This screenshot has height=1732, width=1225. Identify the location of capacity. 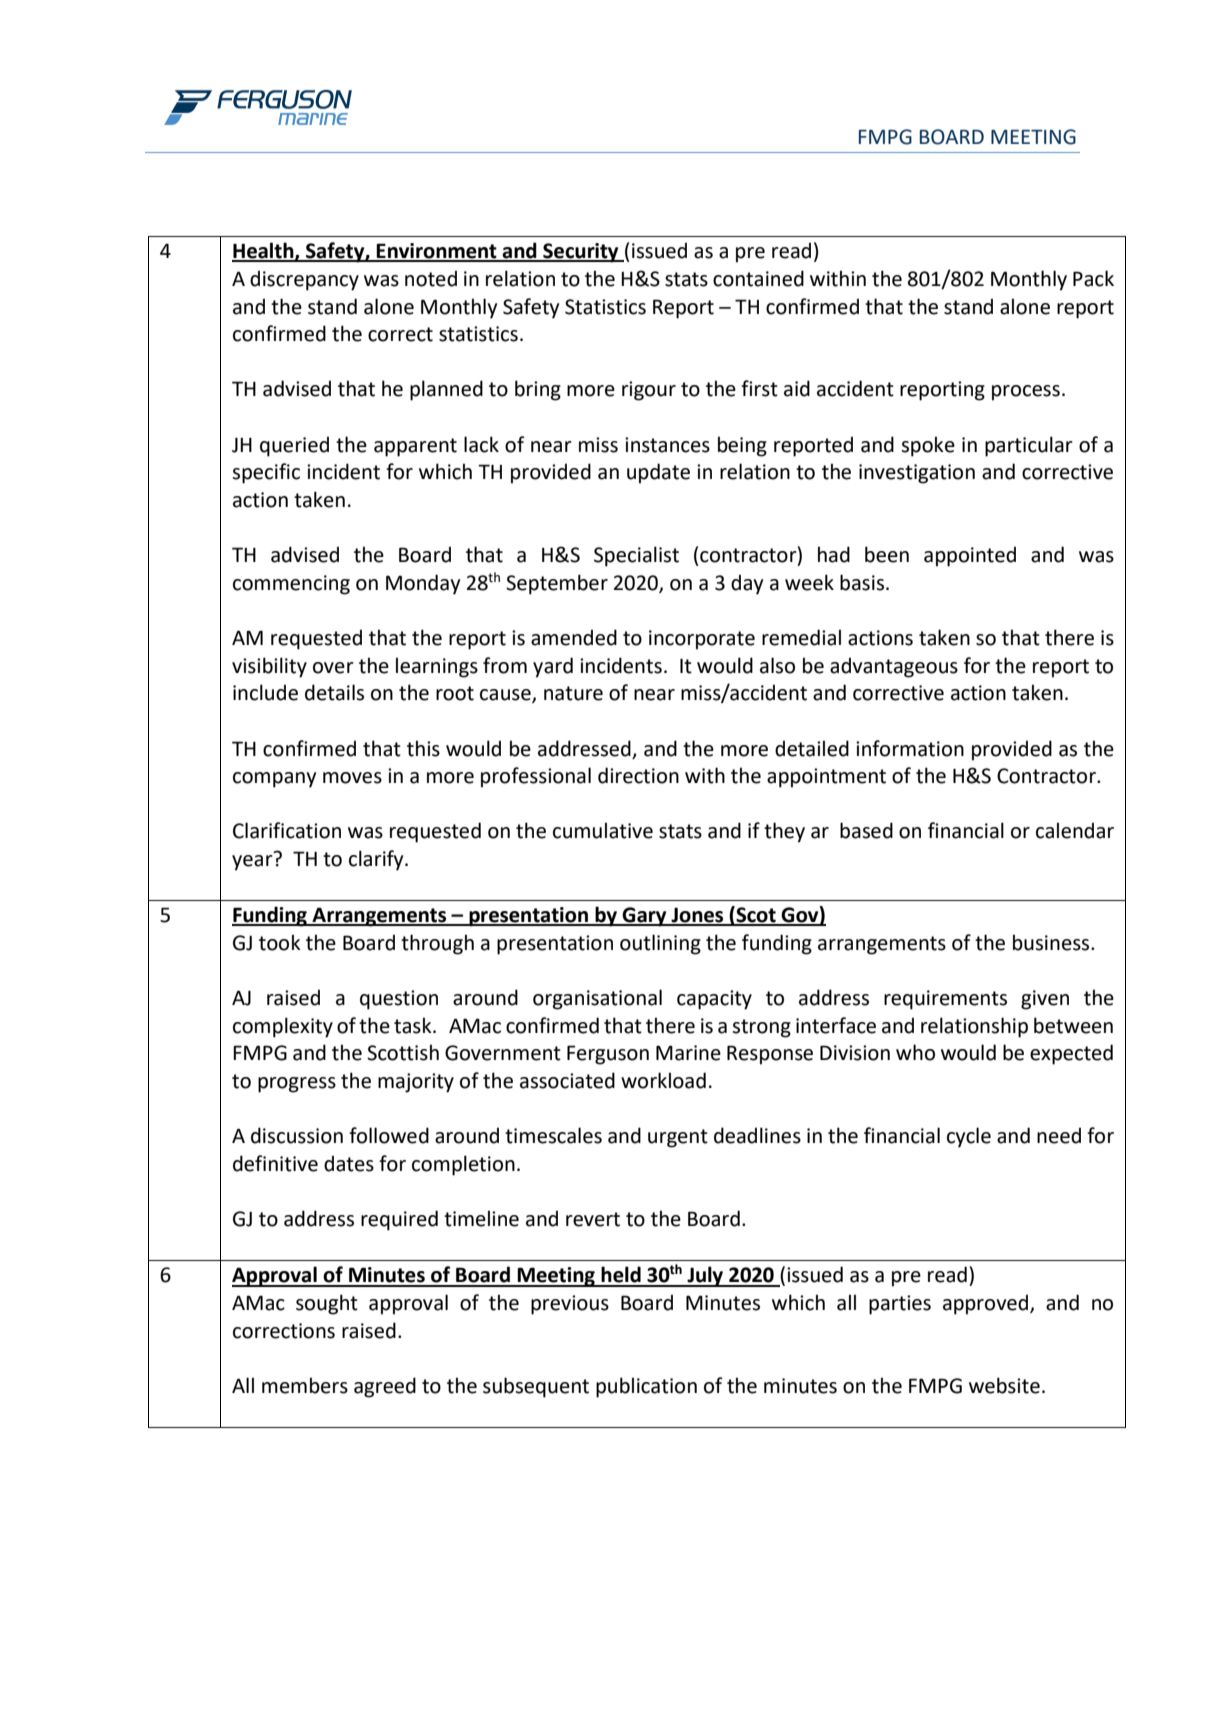
(714, 1000).
